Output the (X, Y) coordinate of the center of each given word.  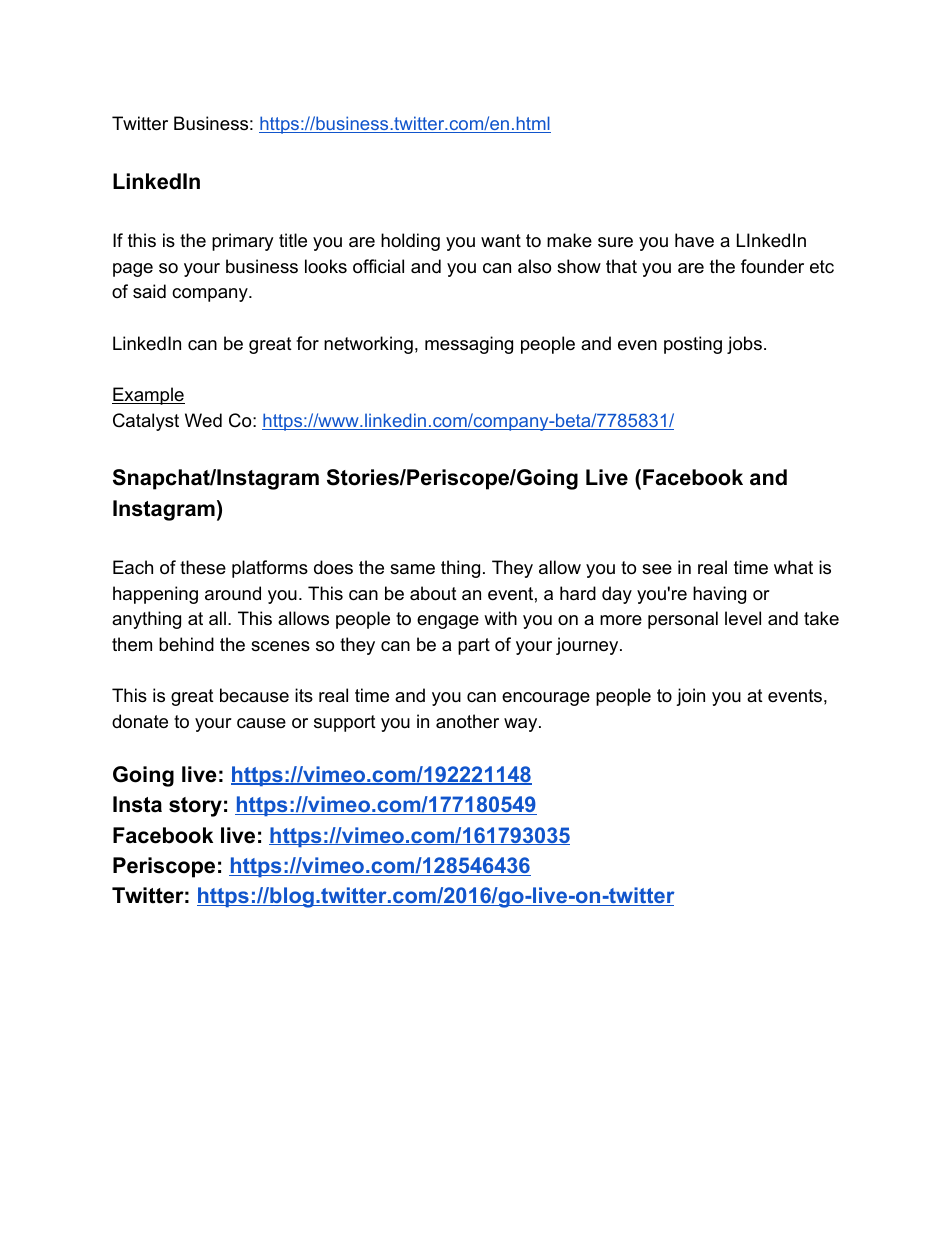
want (501, 240)
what (793, 567)
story (195, 807)
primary (243, 242)
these (203, 567)
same (412, 569)
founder (772, 266)
